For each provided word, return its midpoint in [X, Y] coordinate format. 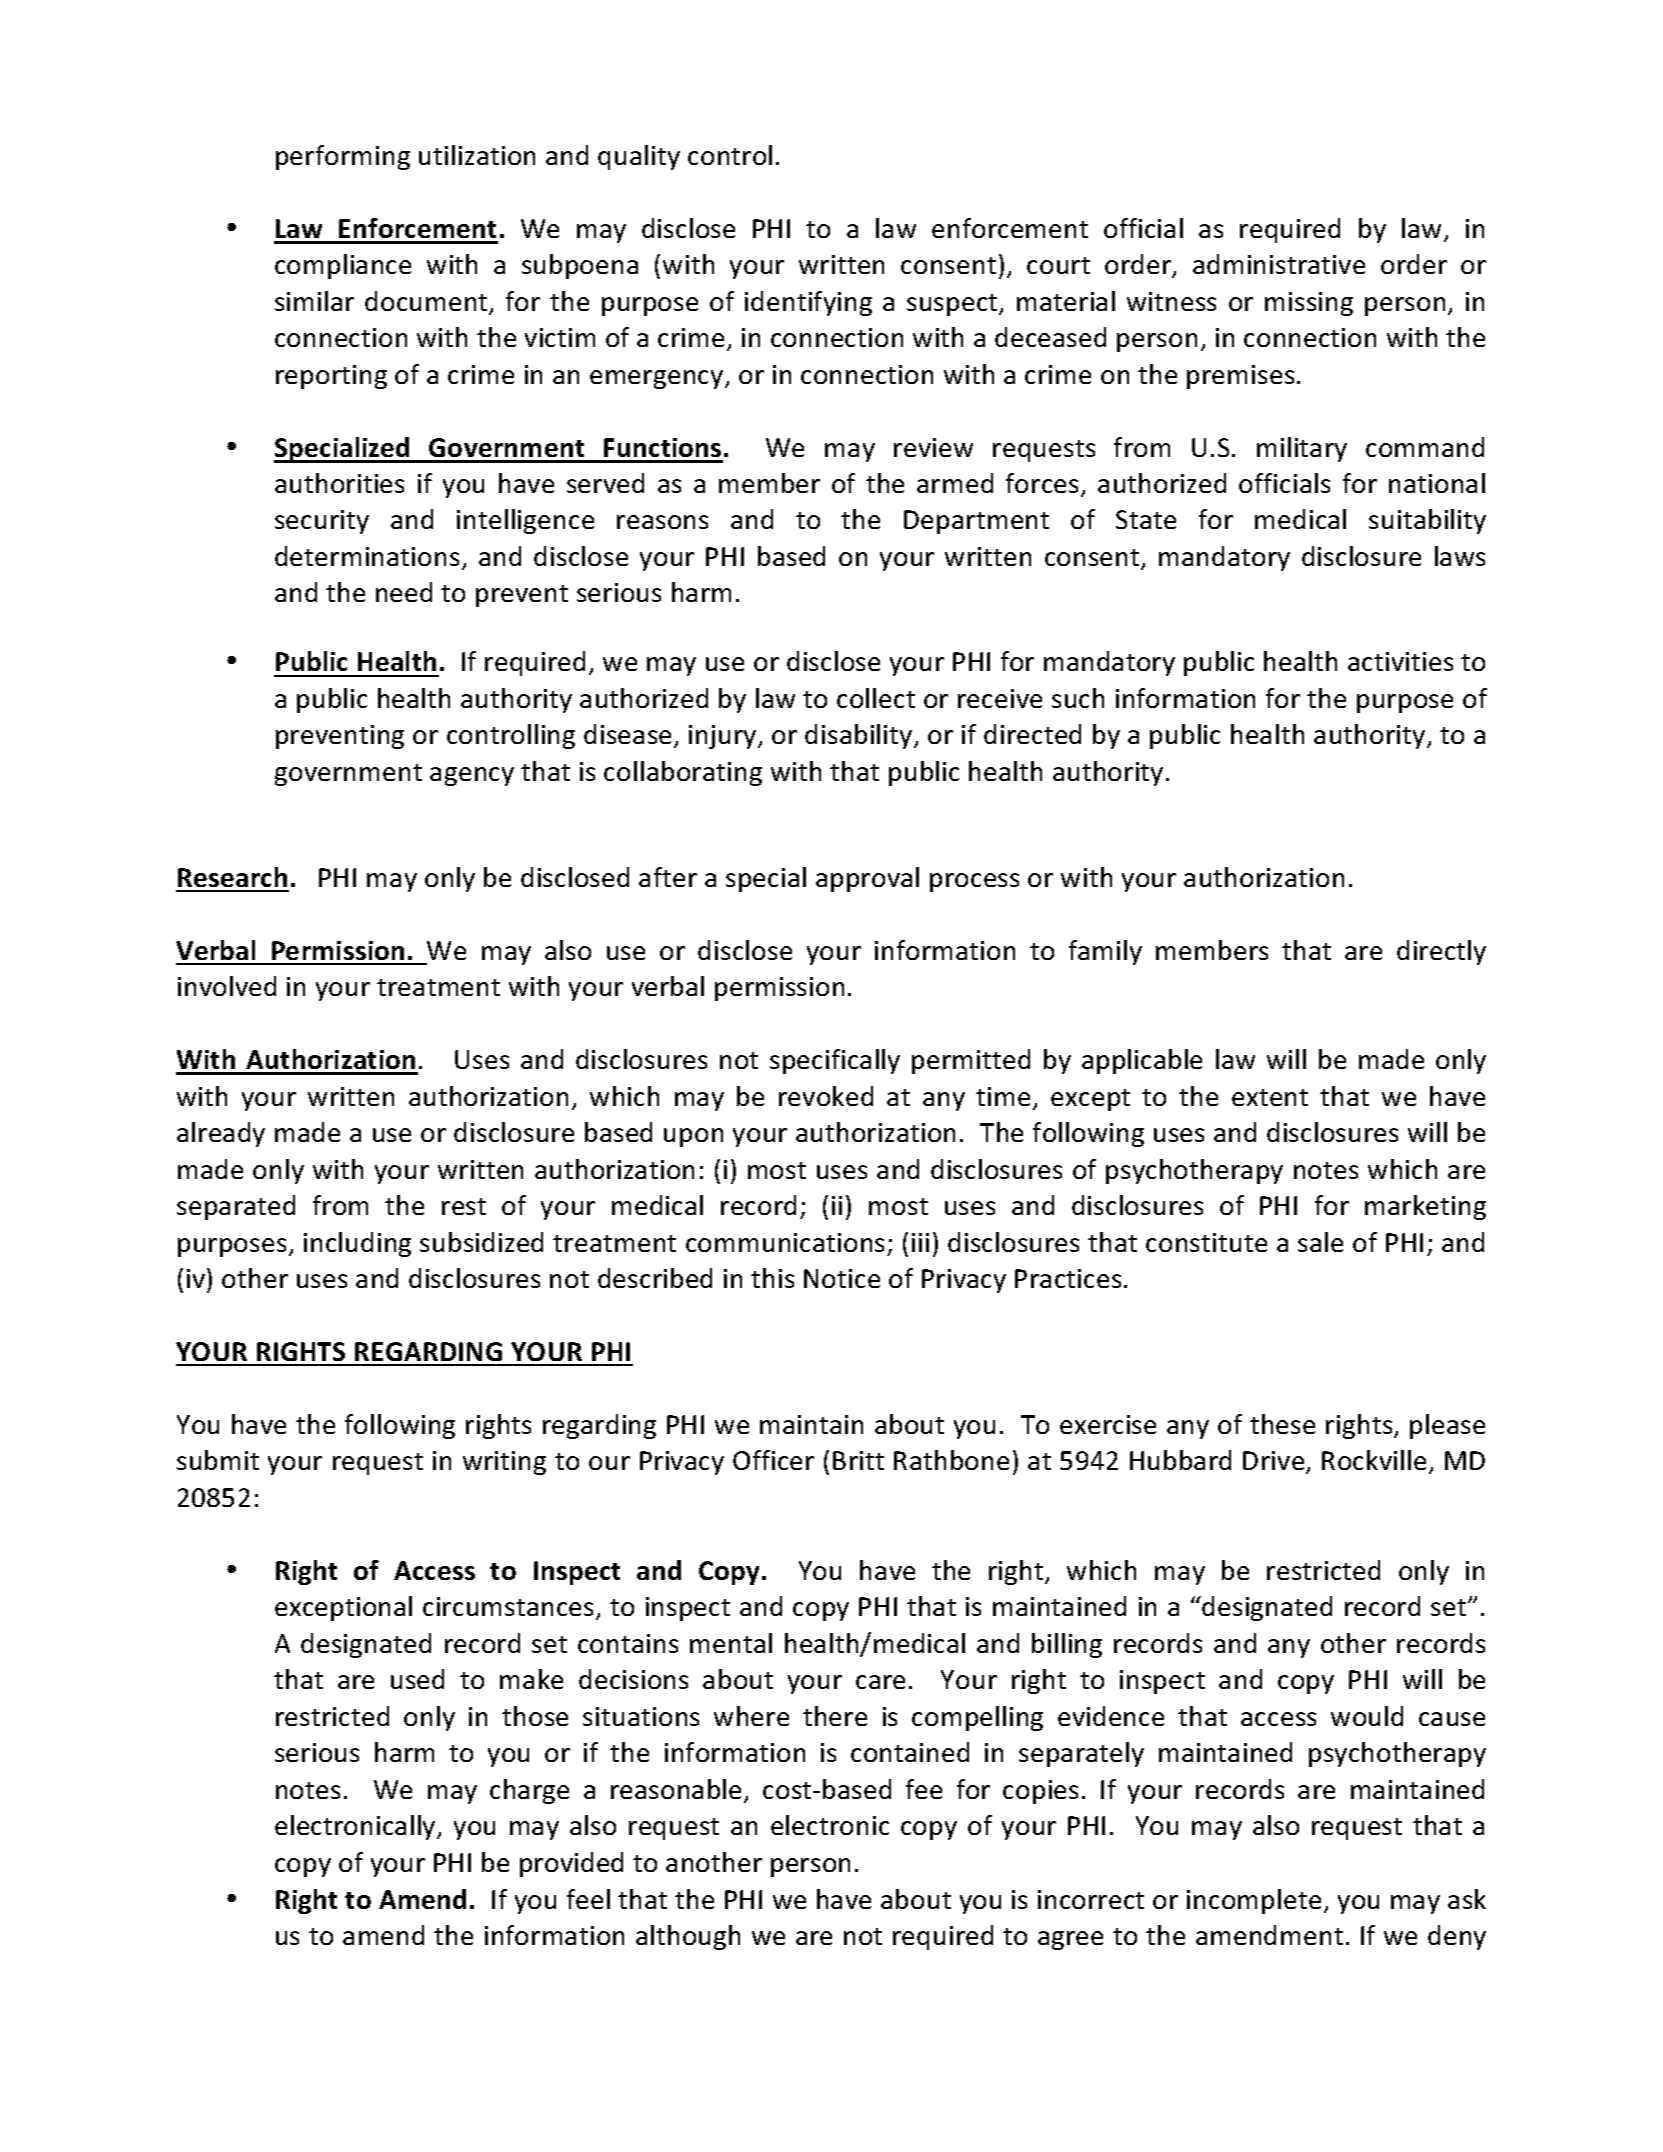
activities [1400, 661]
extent [1270, 1097]
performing [343, 157]
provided [571, 1864]
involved [227, 986]
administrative [1279, 264]
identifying [808, 303]
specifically [835, 1061]
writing [504, 1463]
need [404, 592]
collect [876, 698]
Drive [1275, 1462]
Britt [858, 1460]
